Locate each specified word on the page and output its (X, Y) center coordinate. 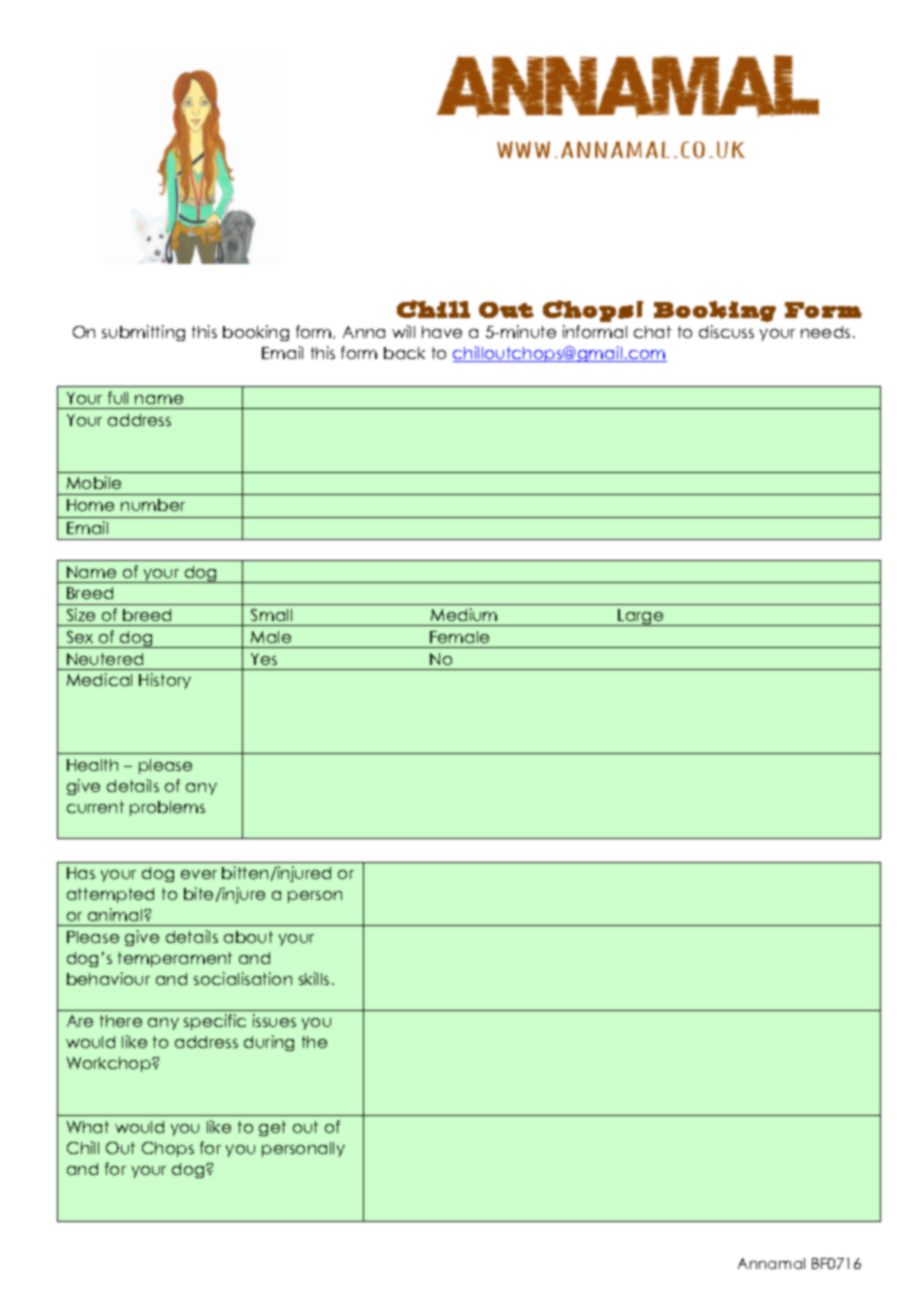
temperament (175, 959)
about (248, 937)
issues (274, 1020)
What (88, 1127)
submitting (143, 333)
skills (314, 978)
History (165, 681)
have (442, 332)
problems (167, 808)
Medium (464, 614)
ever (199, 874)
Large (641, 617)
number (153, 505)
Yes (264, 659)
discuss (726, 331)
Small (271, 615)
